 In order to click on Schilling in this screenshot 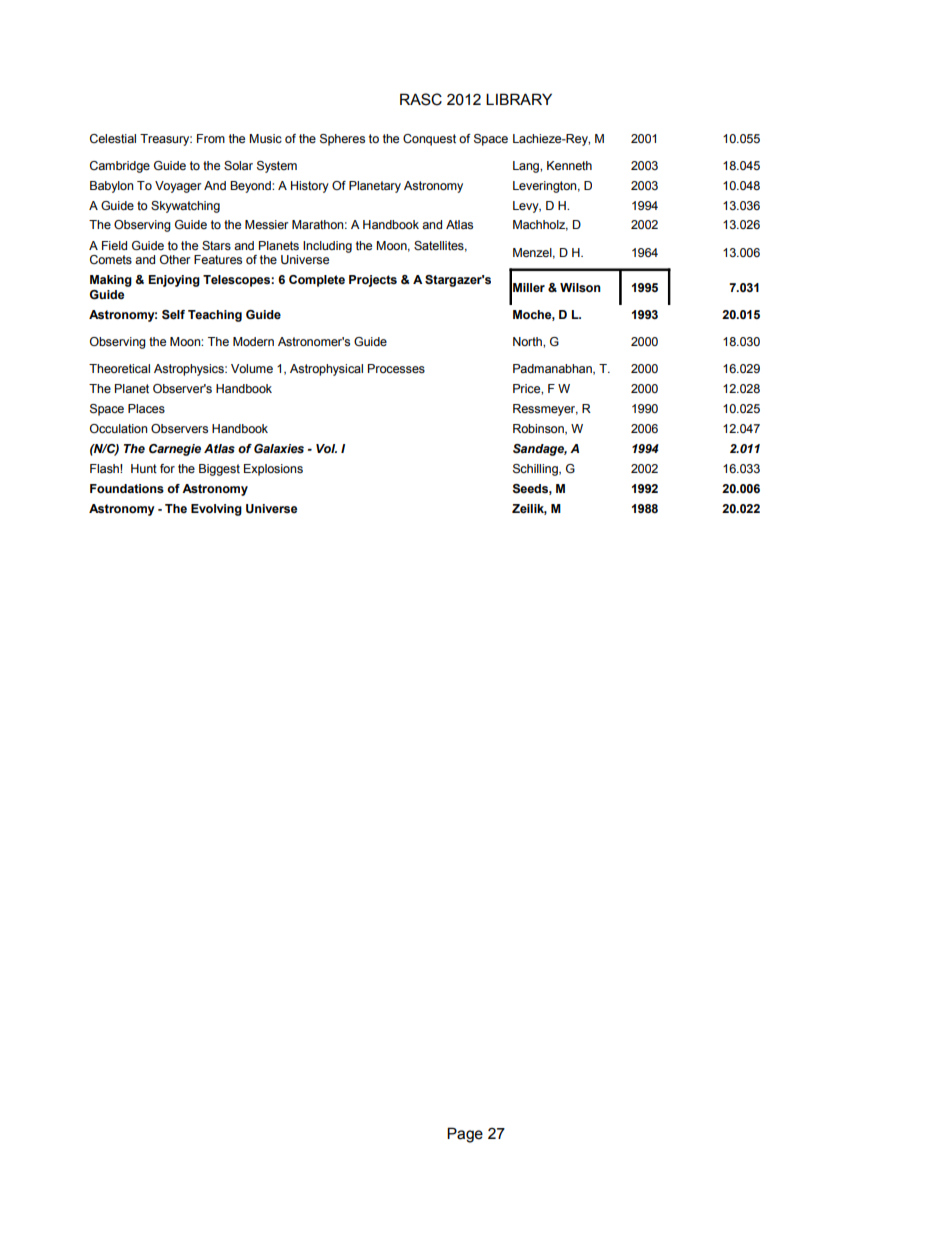, I will do `click(536, 470)`.
